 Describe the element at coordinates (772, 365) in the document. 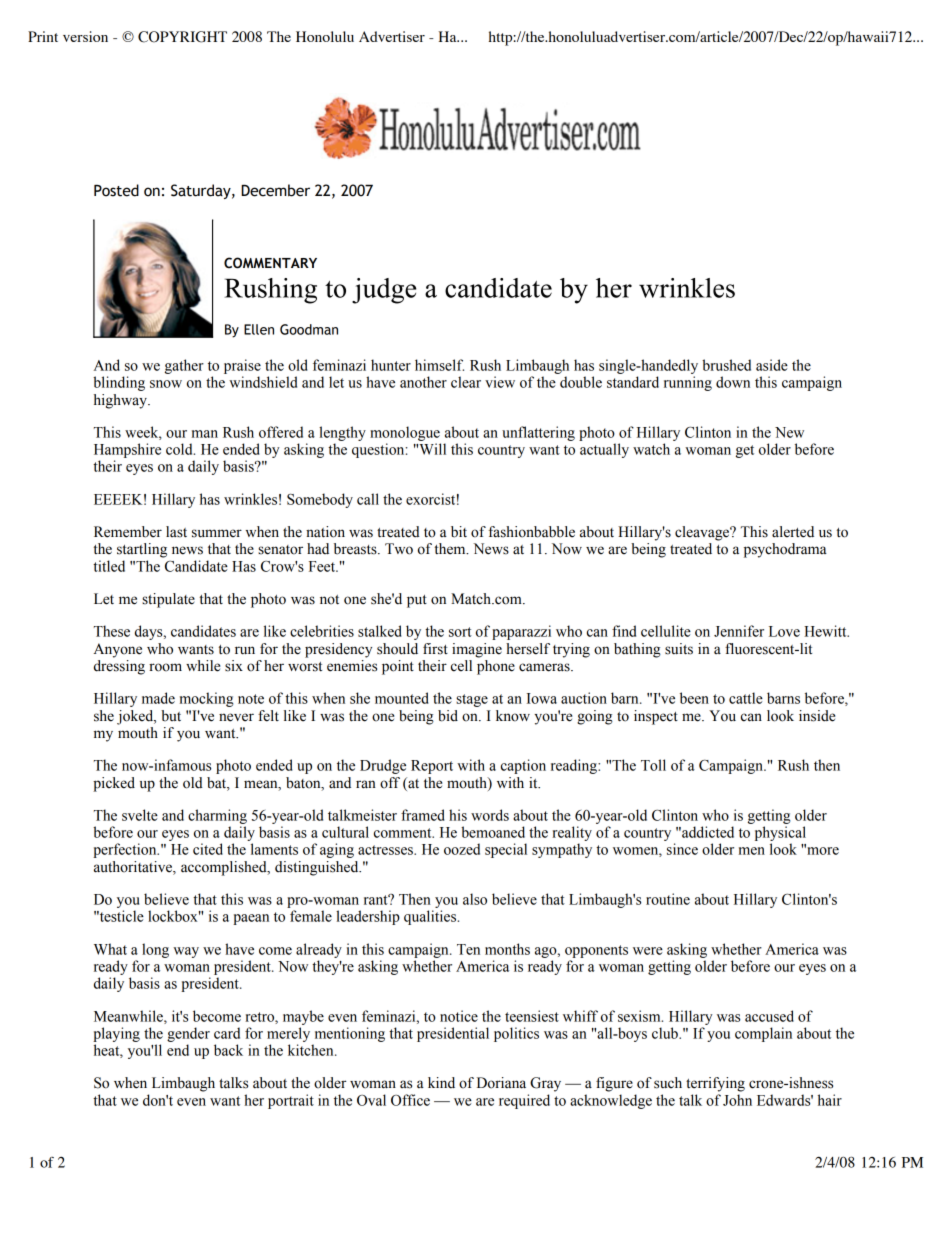

I see `aside` at that location.
